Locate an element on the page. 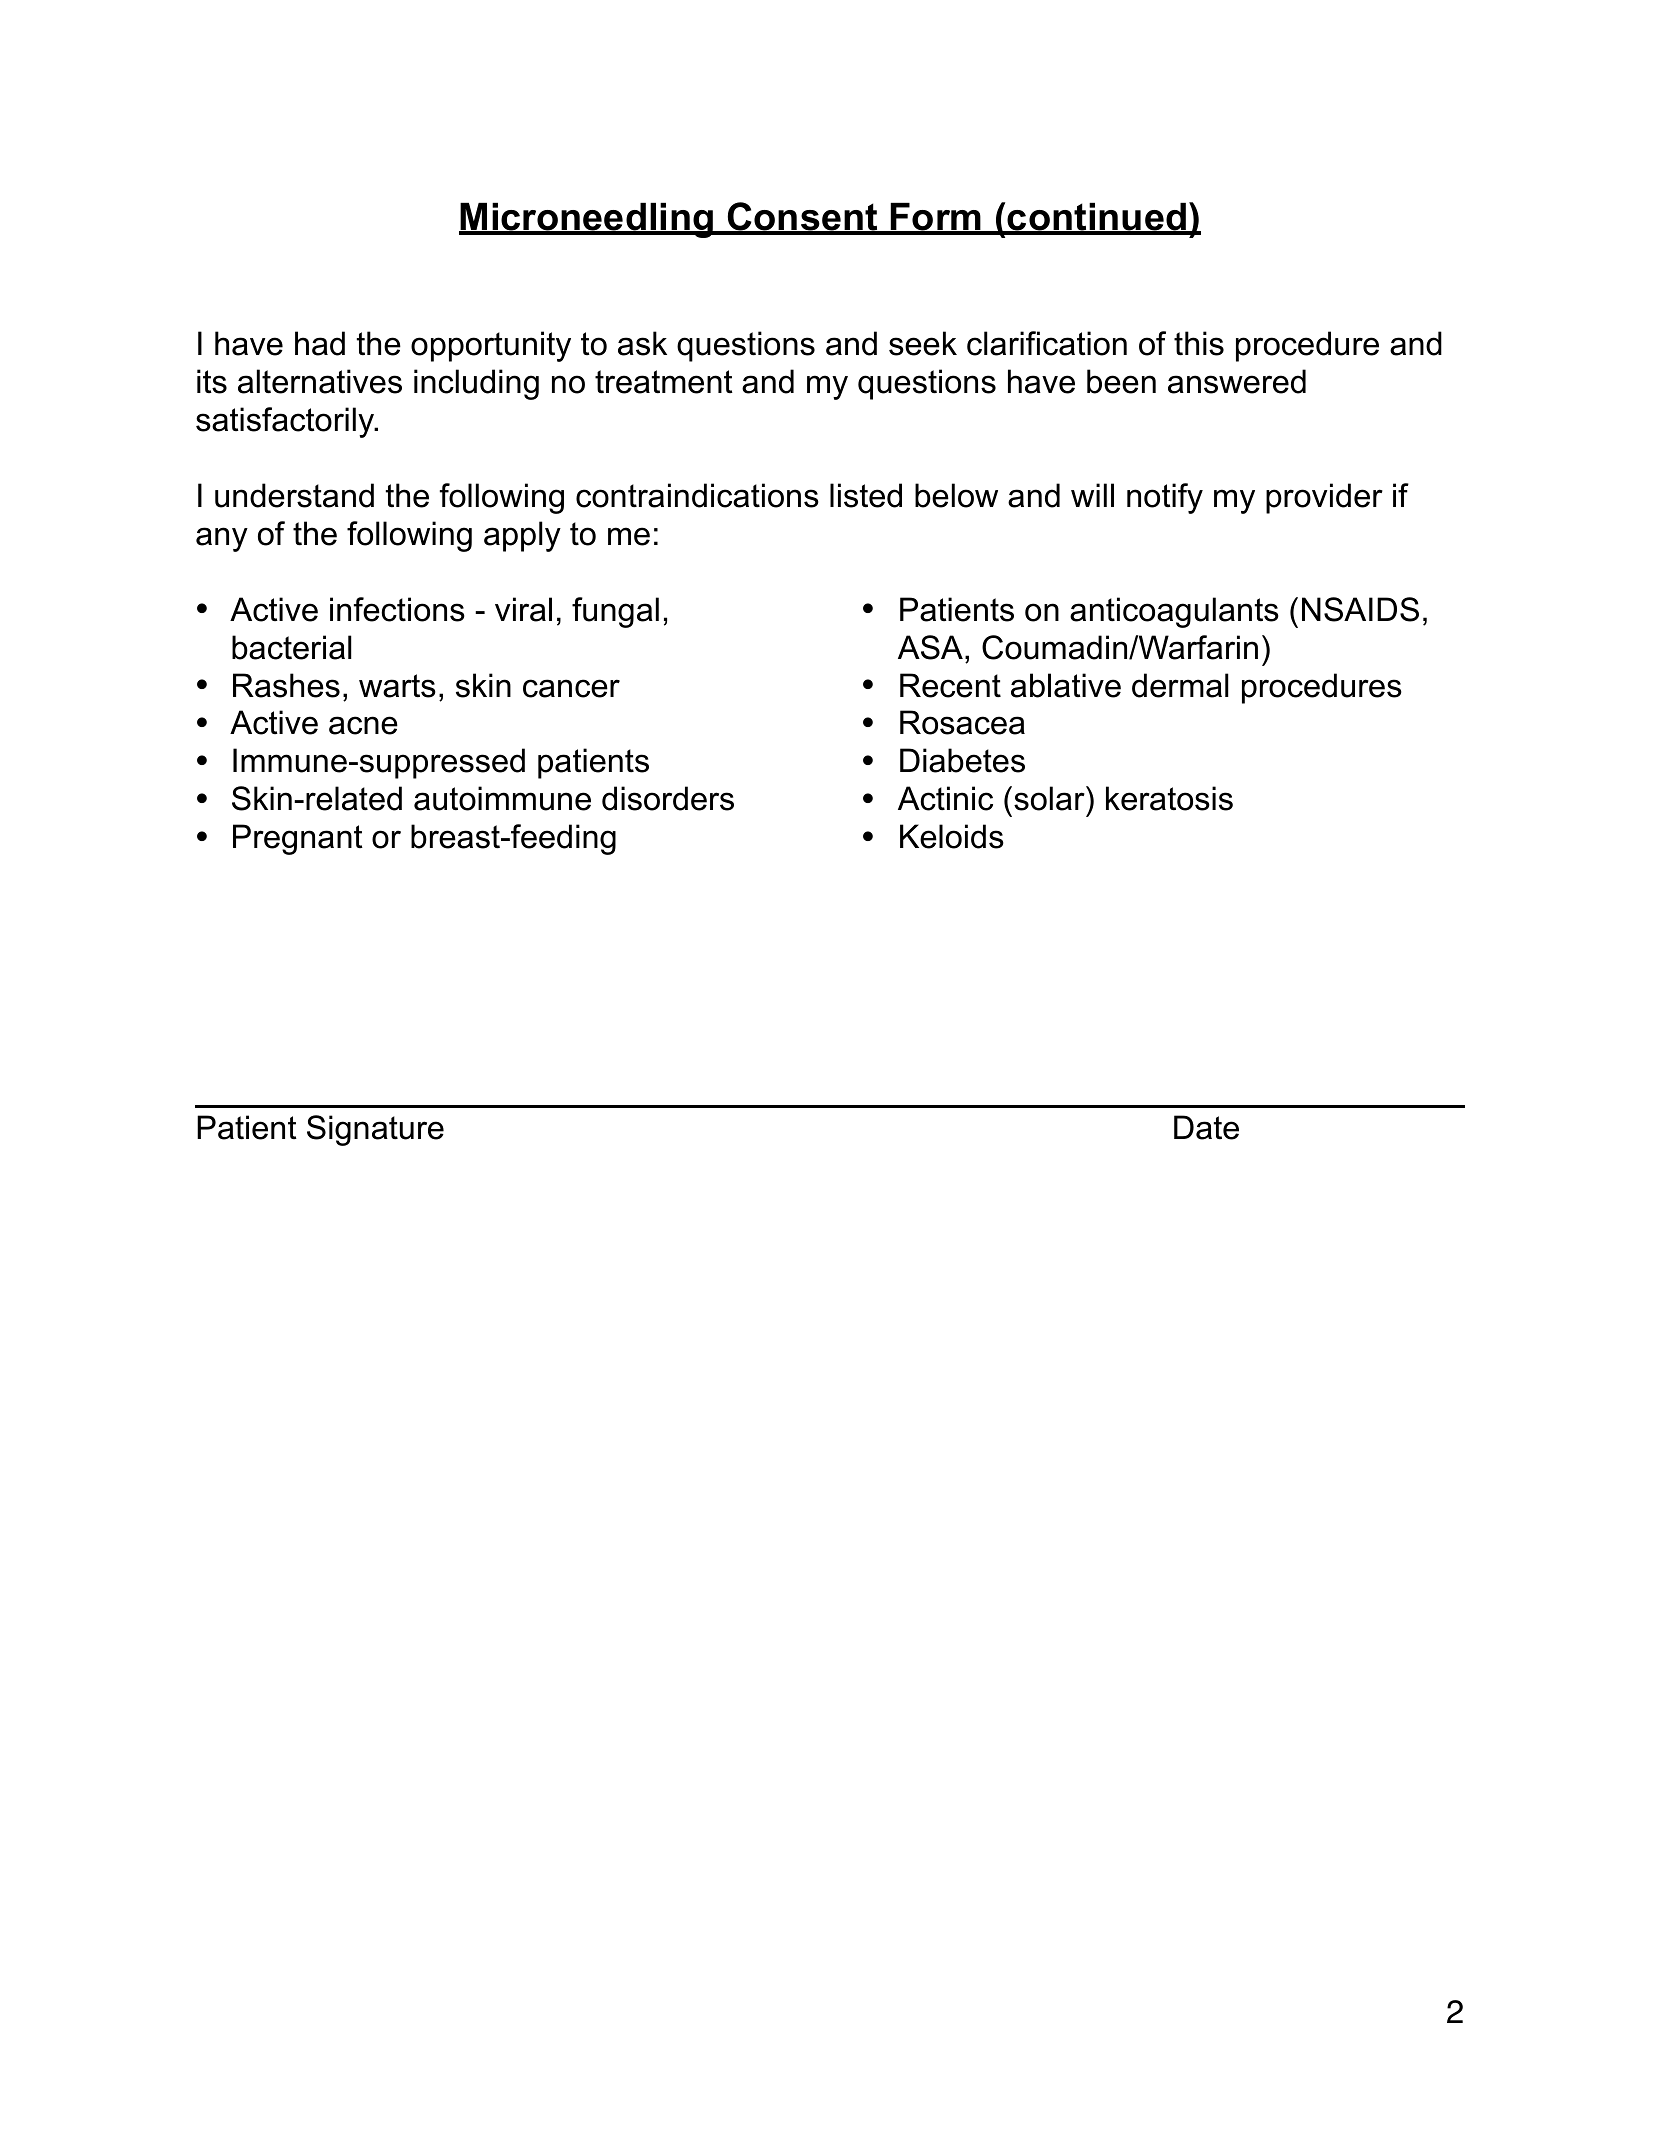  keratosis is located at coordinates (1169, 798).
